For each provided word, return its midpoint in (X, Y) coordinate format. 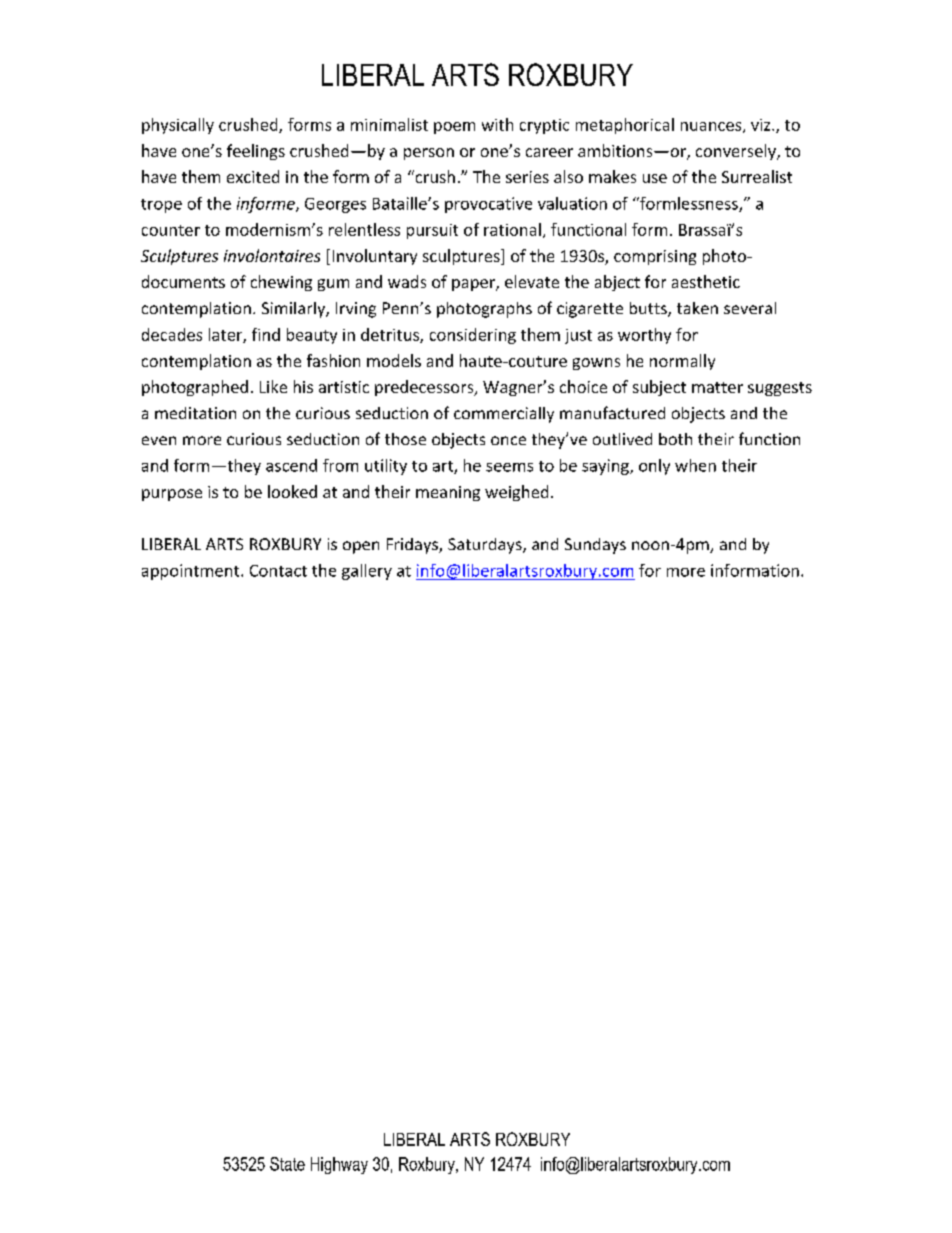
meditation (195, 413)
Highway (339, 1165)
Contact (278, 571)
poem (454, 128)
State (287, 1164)
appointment (192, 572)
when (695, 465)
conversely (737, 152)
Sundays (595, 546)
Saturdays (486, 546)
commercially (504, 415)
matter (717, 387)
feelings (256, 152)
